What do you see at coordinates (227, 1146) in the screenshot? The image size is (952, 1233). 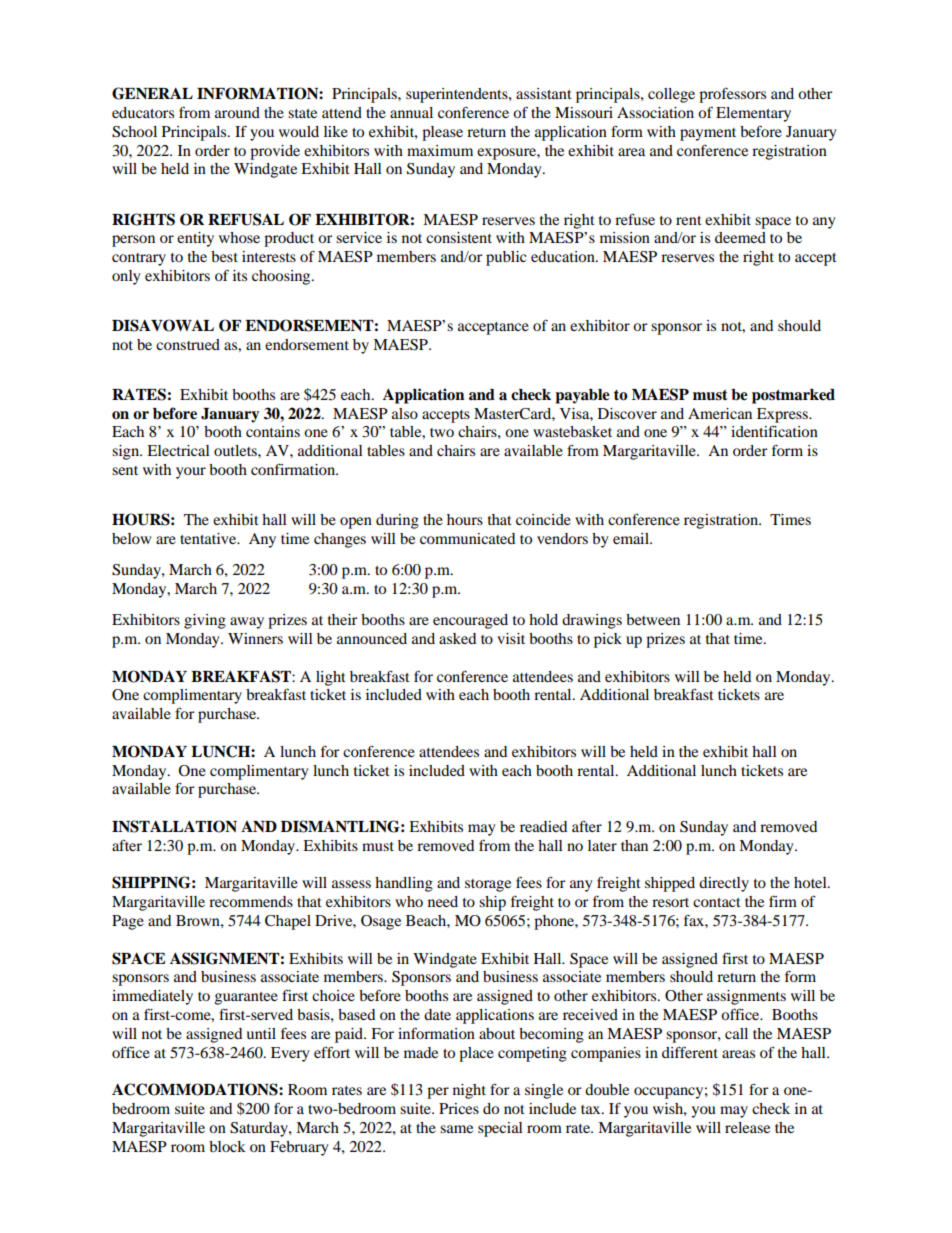 I see `block` at bounding box center [227, 1146].
